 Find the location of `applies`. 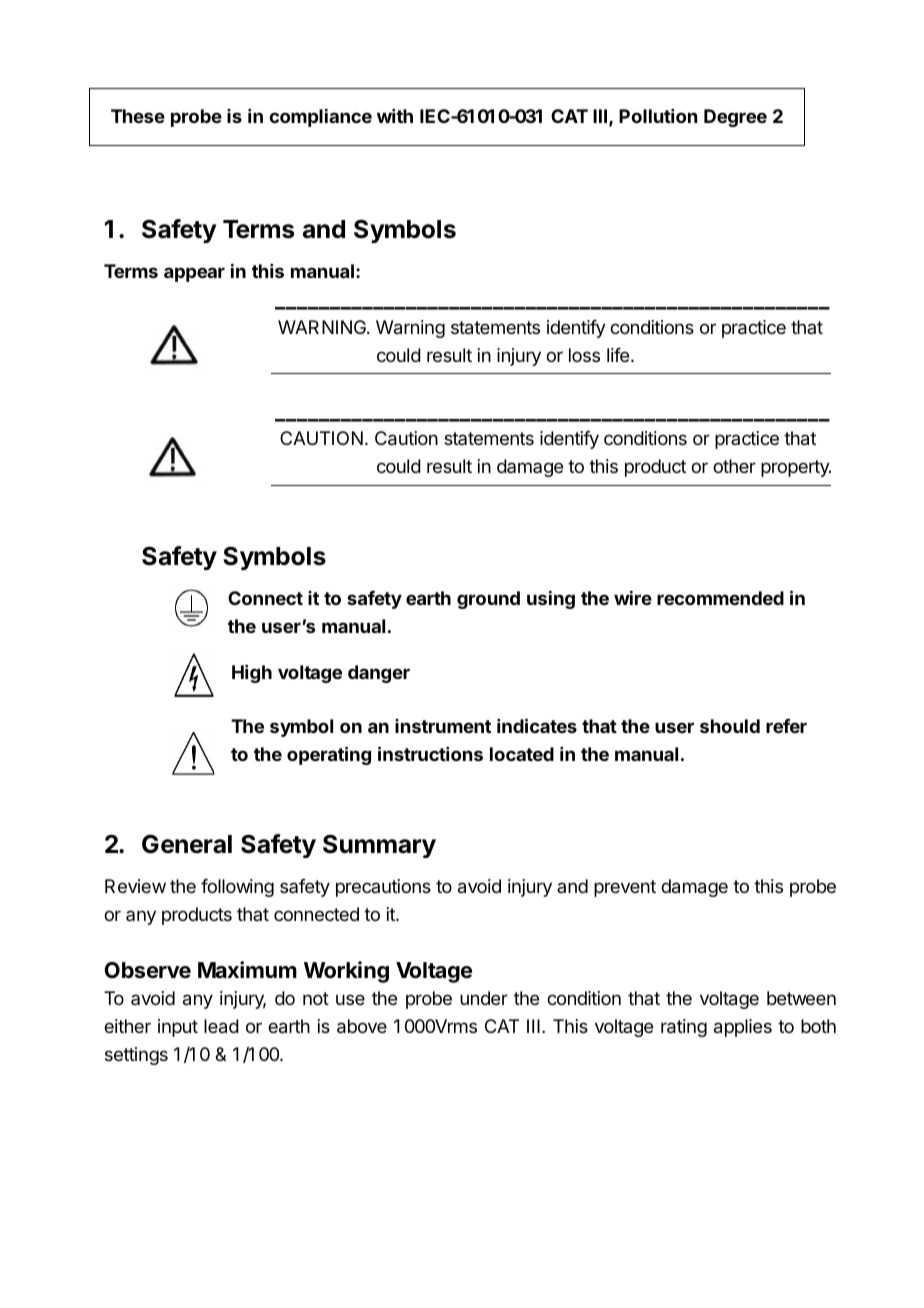

applies is located at coordinates (743, 1028).
